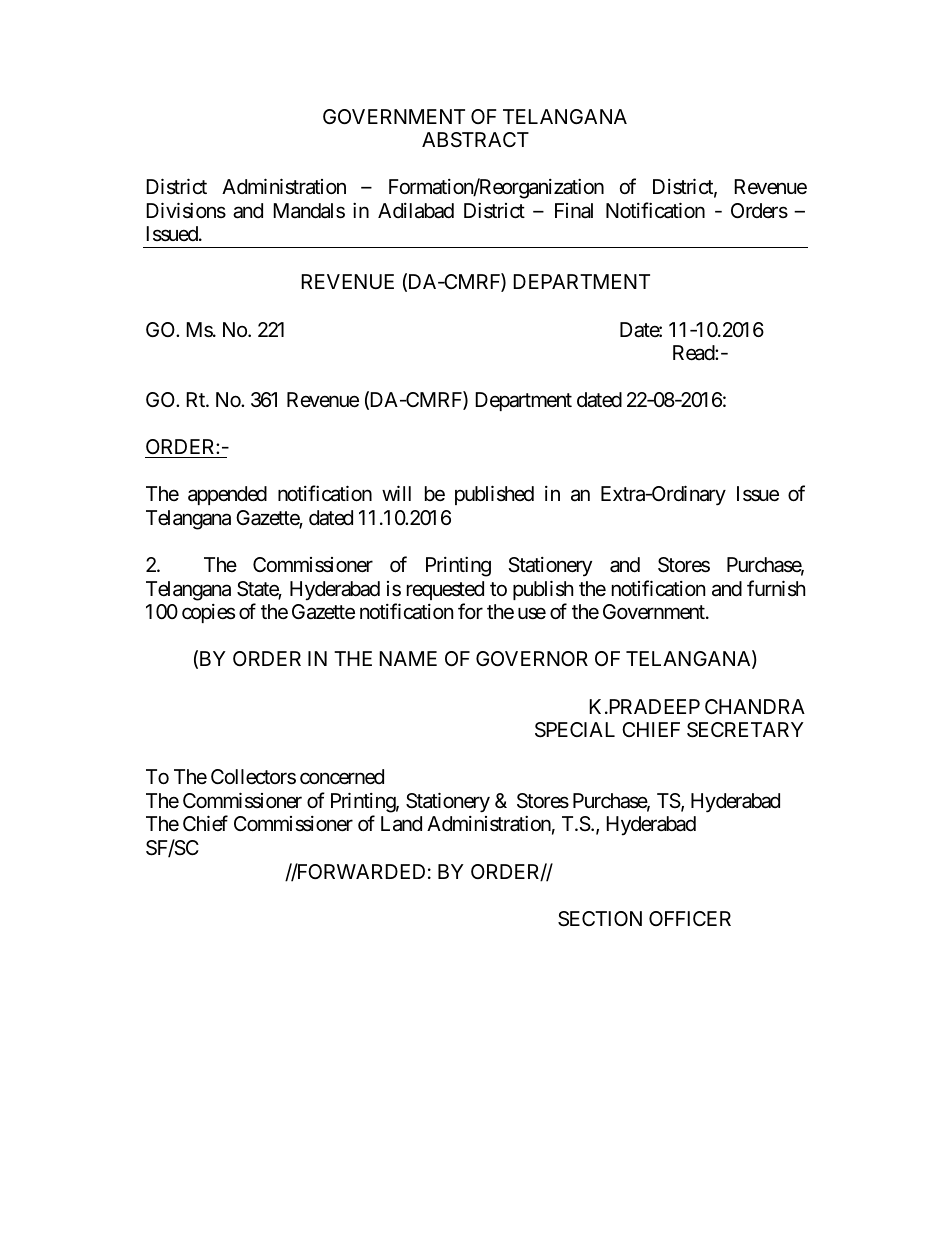  I want to click on NAME, so click(408, 658).
